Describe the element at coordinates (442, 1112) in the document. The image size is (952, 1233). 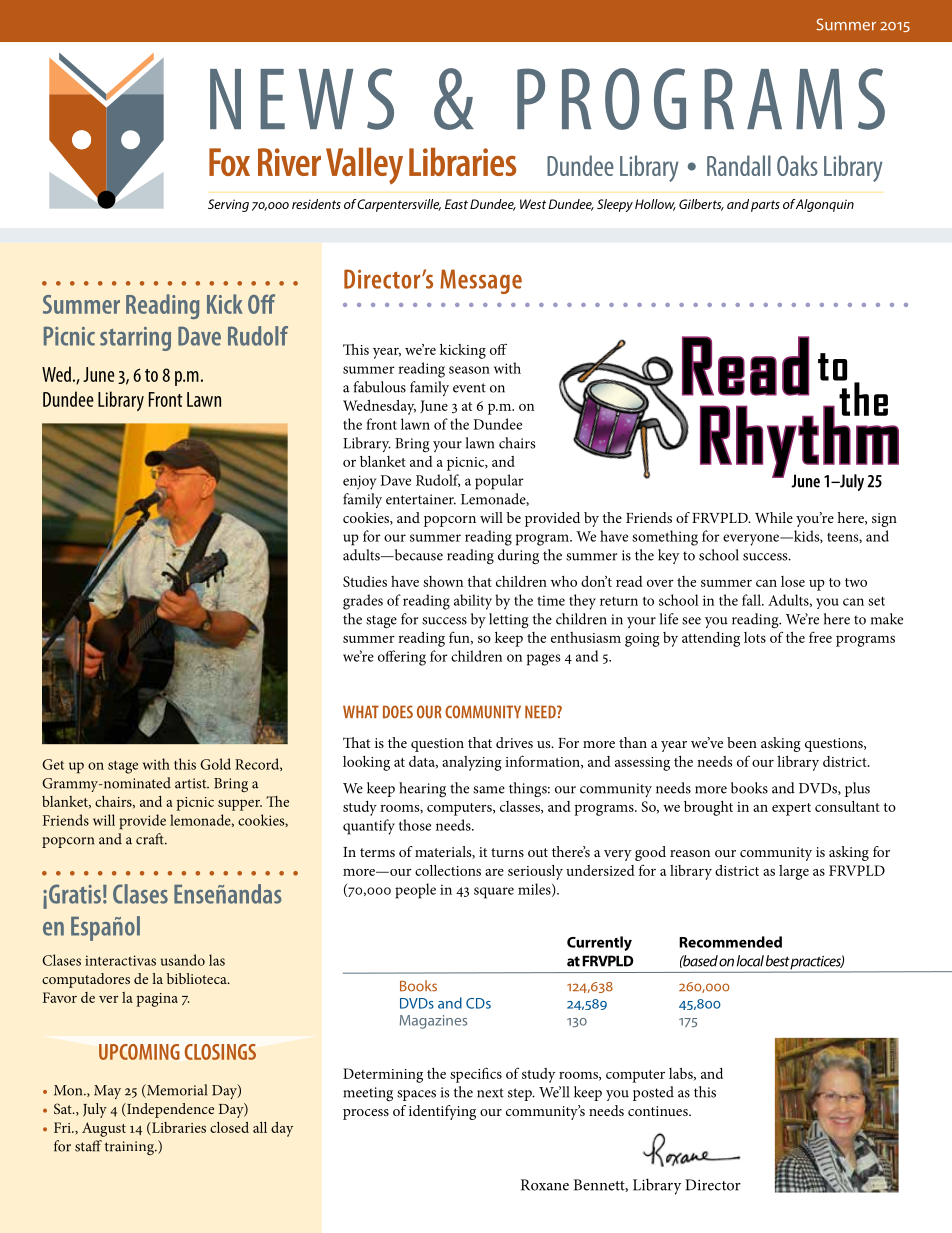
I see `identifying` at that location.
